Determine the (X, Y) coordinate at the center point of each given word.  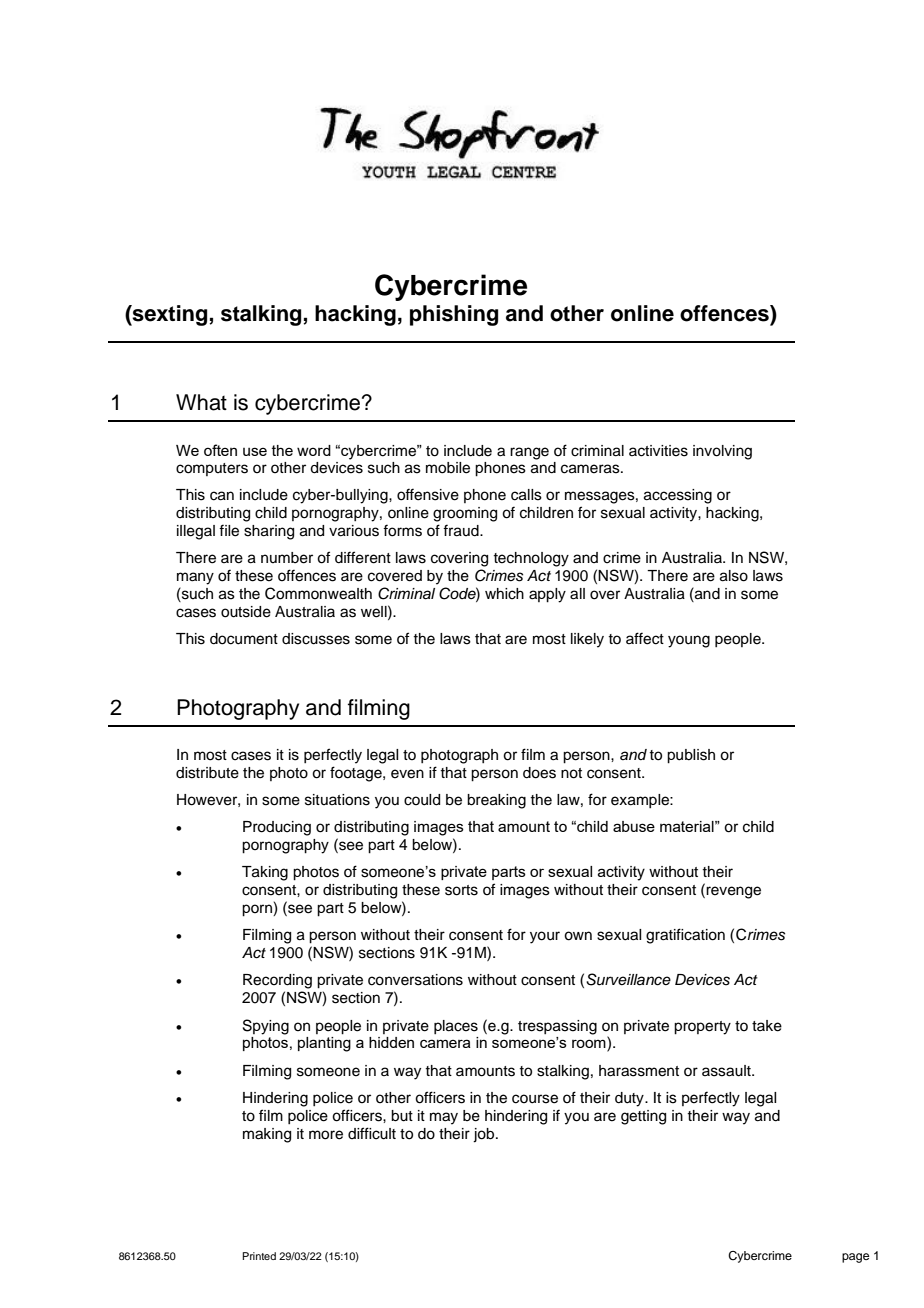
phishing (454, 315)
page (855, 1258)
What (201, 402)
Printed (259, 1256)
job (485, 1135)
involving (722, 452)
